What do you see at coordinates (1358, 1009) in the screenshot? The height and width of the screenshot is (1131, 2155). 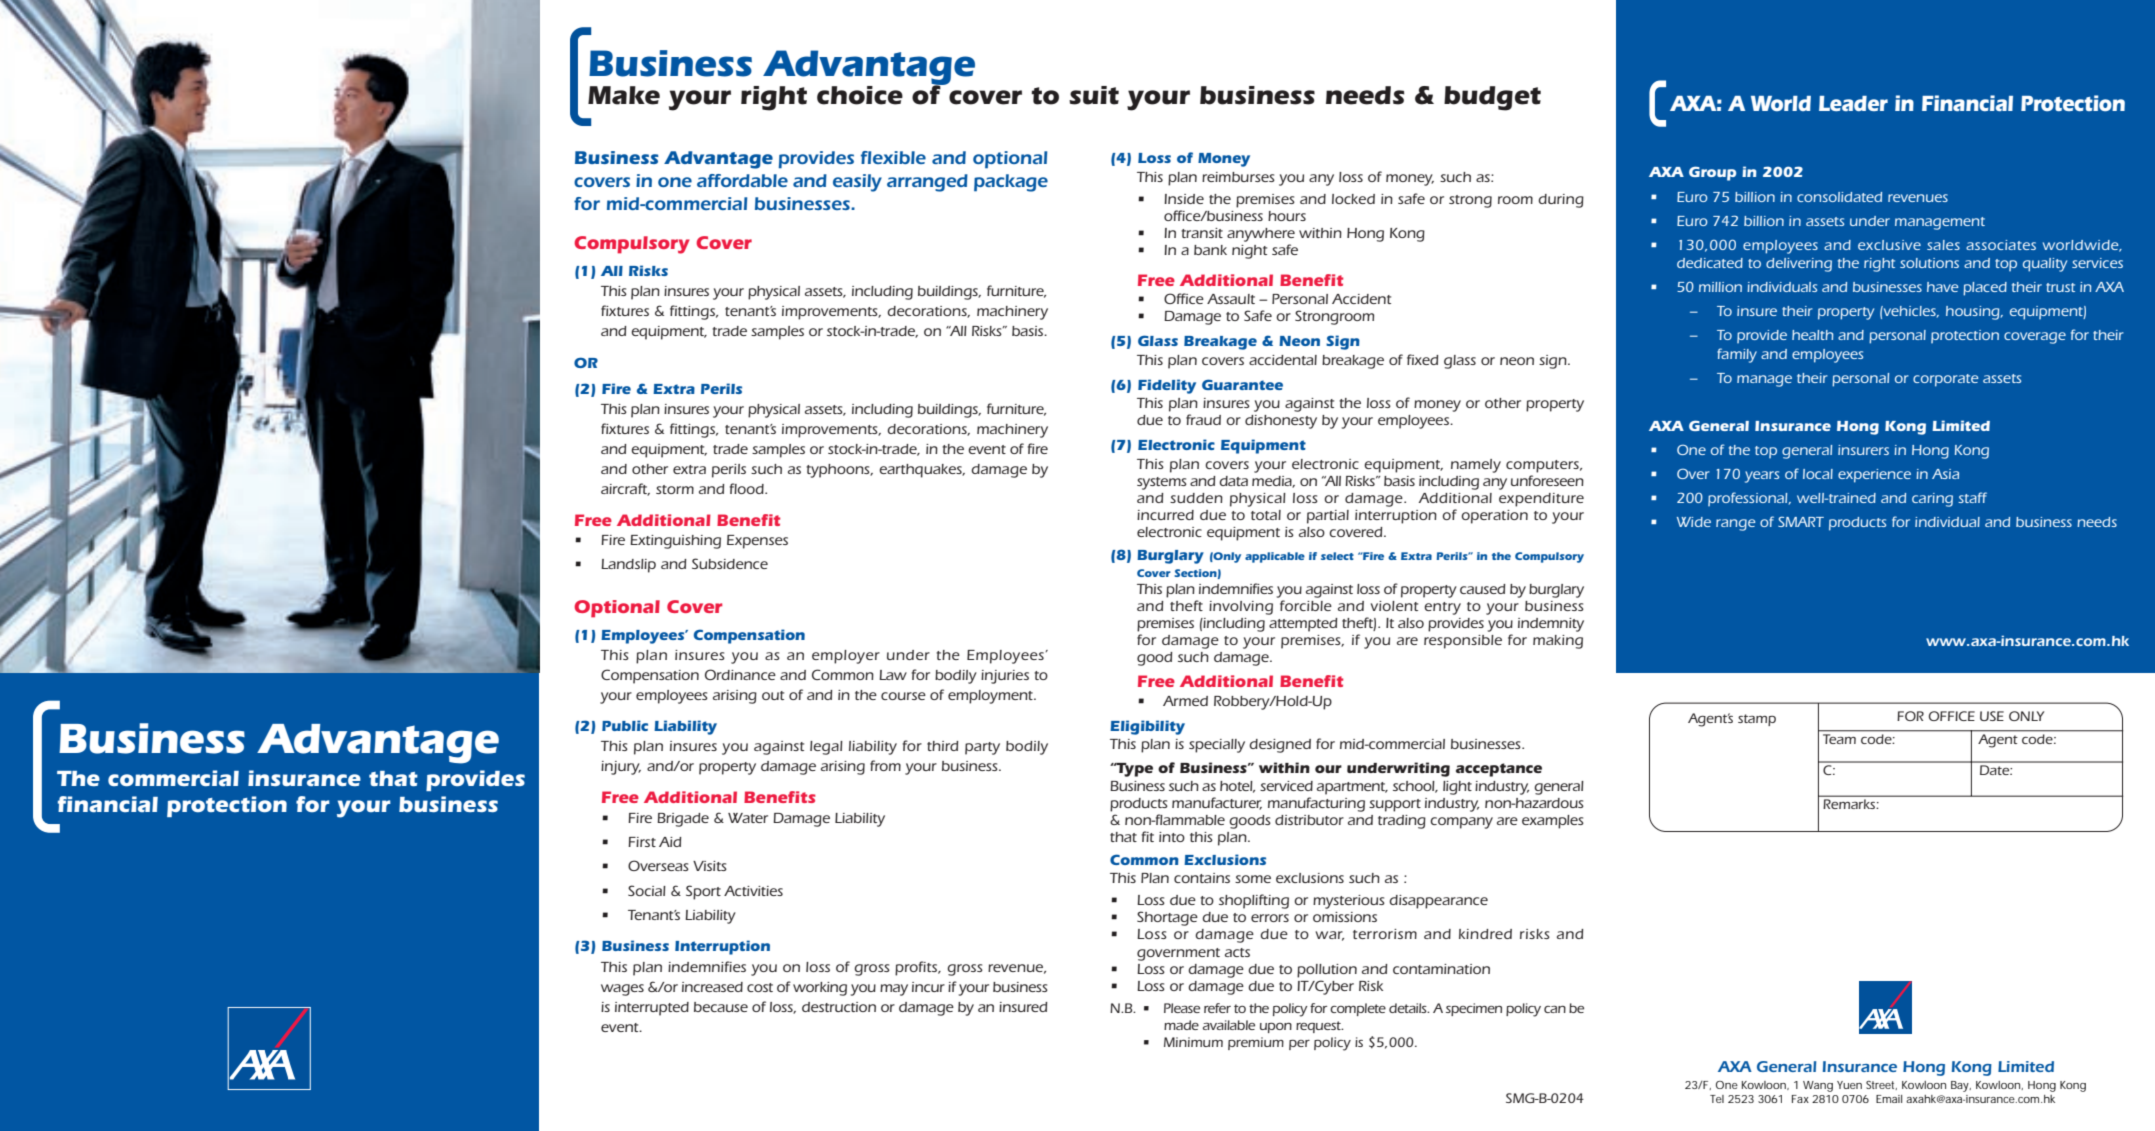 I see `complete` at bounding box center [1358, 1009].
